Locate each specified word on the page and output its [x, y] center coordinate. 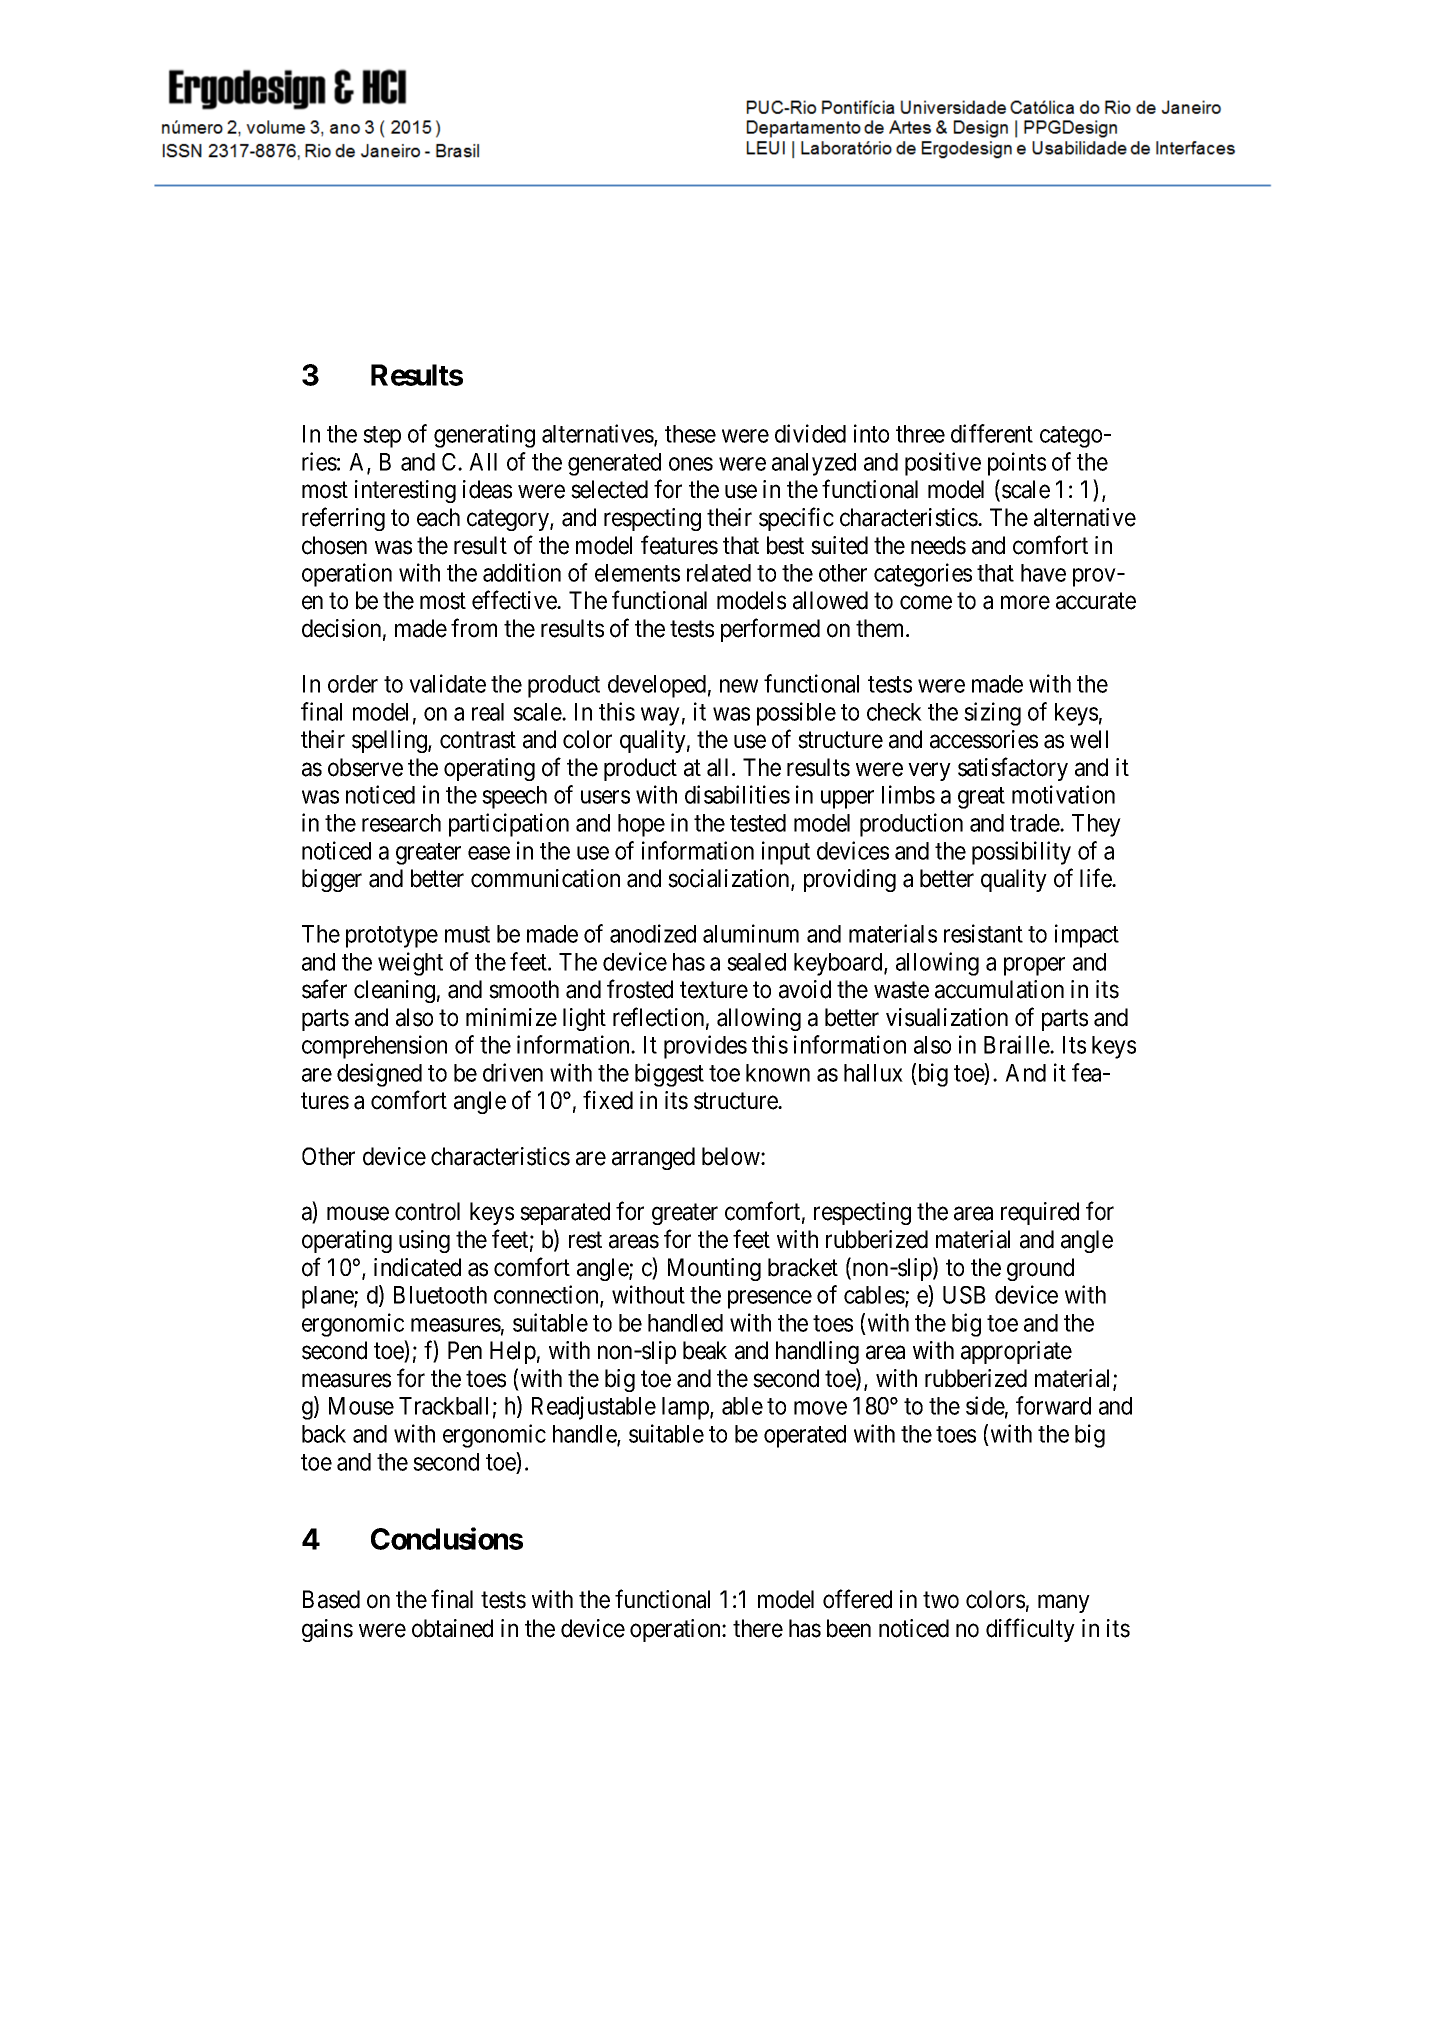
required [1040, 1213]
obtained [452, 1628]
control [427, 1211]
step [382, 437]
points [1017, 464]
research [401, 823]
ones [691, 464]
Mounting [714, 1269]
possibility [1021, 853]
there [758, 1628]
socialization [730, 879]
